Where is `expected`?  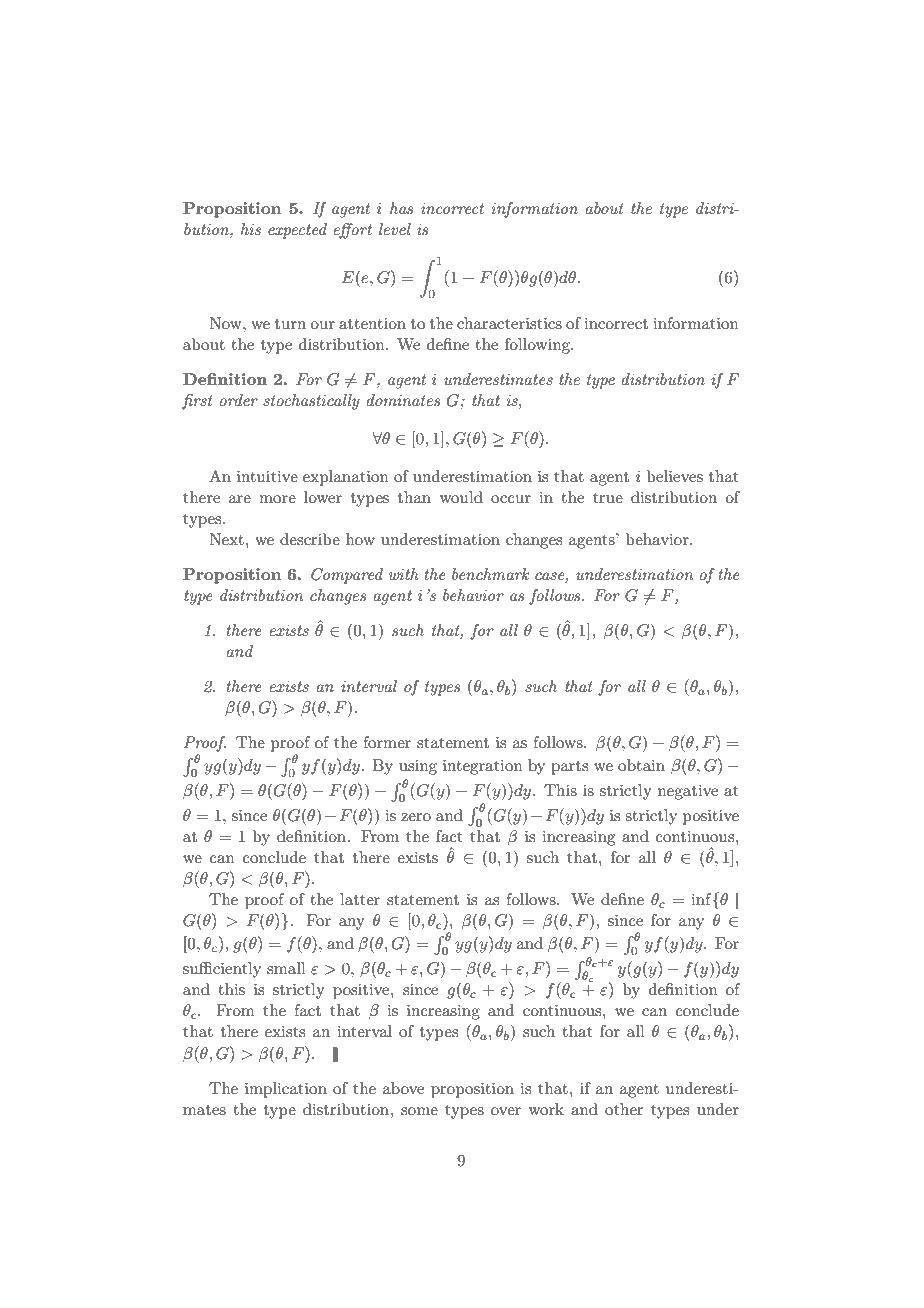 expected is located at coordinates (297, 231).
